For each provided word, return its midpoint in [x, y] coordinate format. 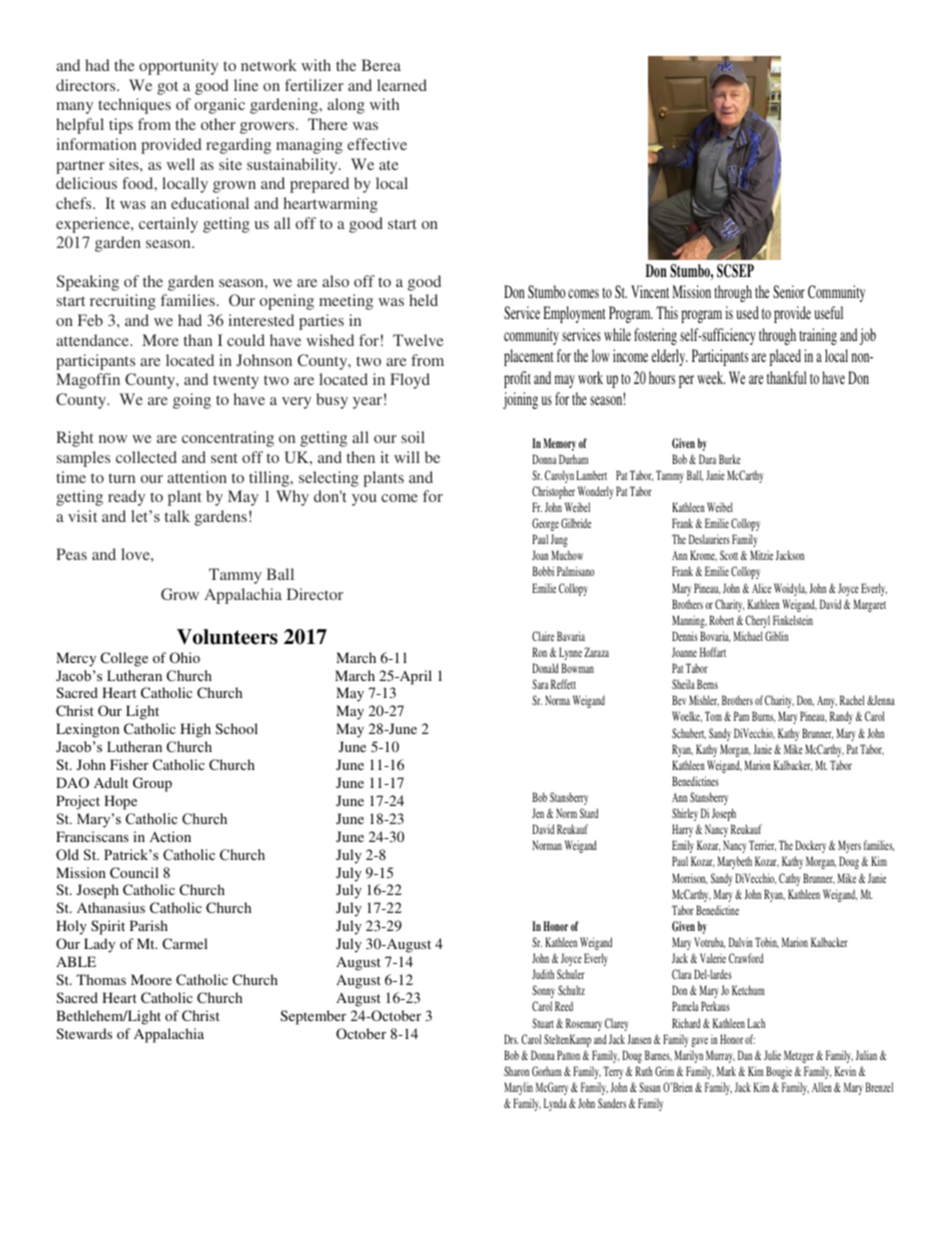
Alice [761, 588]
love [136, 554]
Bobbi [543, 571]
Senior [789, 292]
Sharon [516, 1071]
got [167, 88]
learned [402, 85]
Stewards [84, 1033]
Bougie [779, 1072]
